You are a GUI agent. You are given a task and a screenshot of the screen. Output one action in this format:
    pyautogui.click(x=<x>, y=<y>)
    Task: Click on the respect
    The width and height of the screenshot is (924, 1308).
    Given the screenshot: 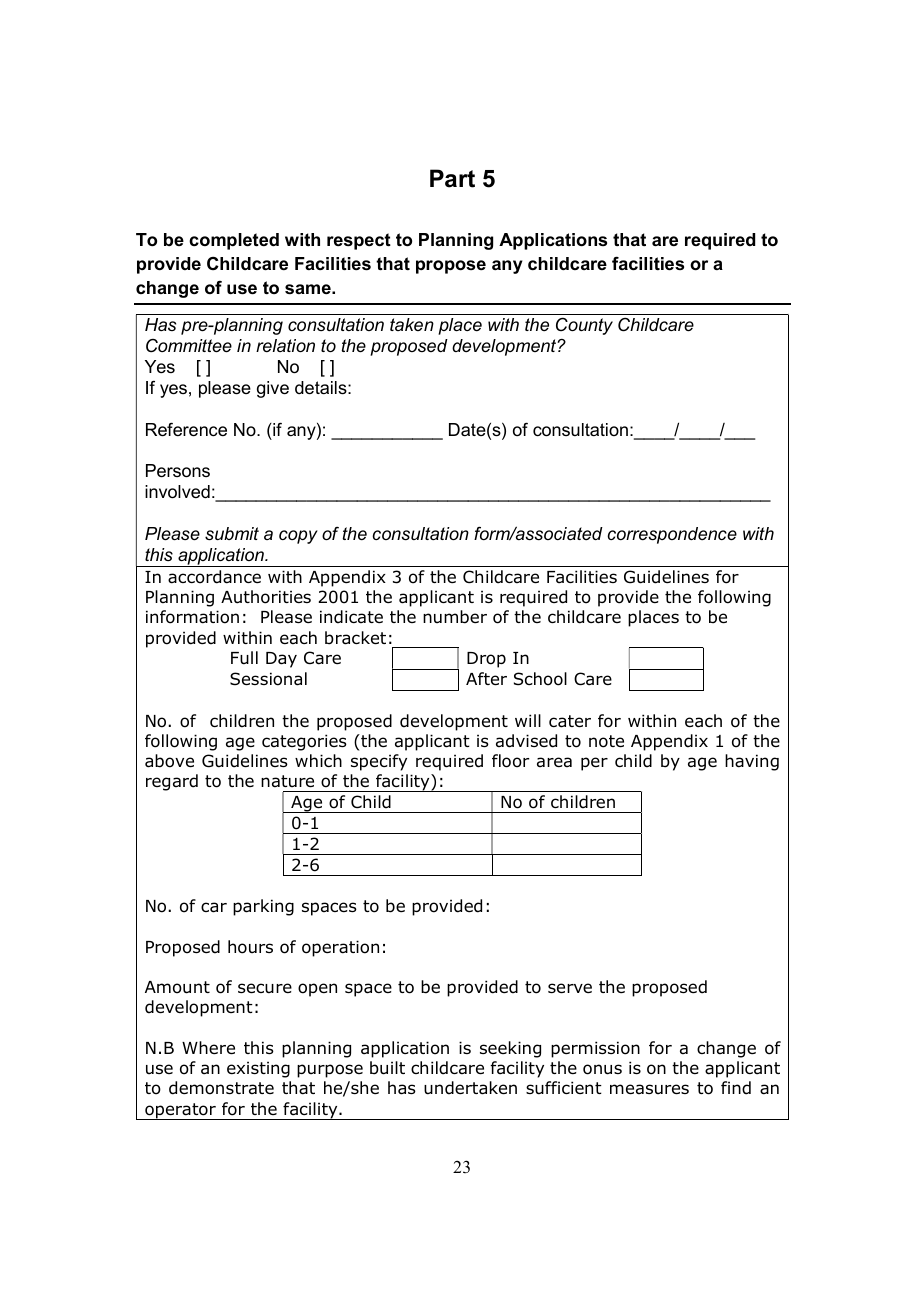 What is the action you would take?
    pyautogui.click(x=359, y=241)
